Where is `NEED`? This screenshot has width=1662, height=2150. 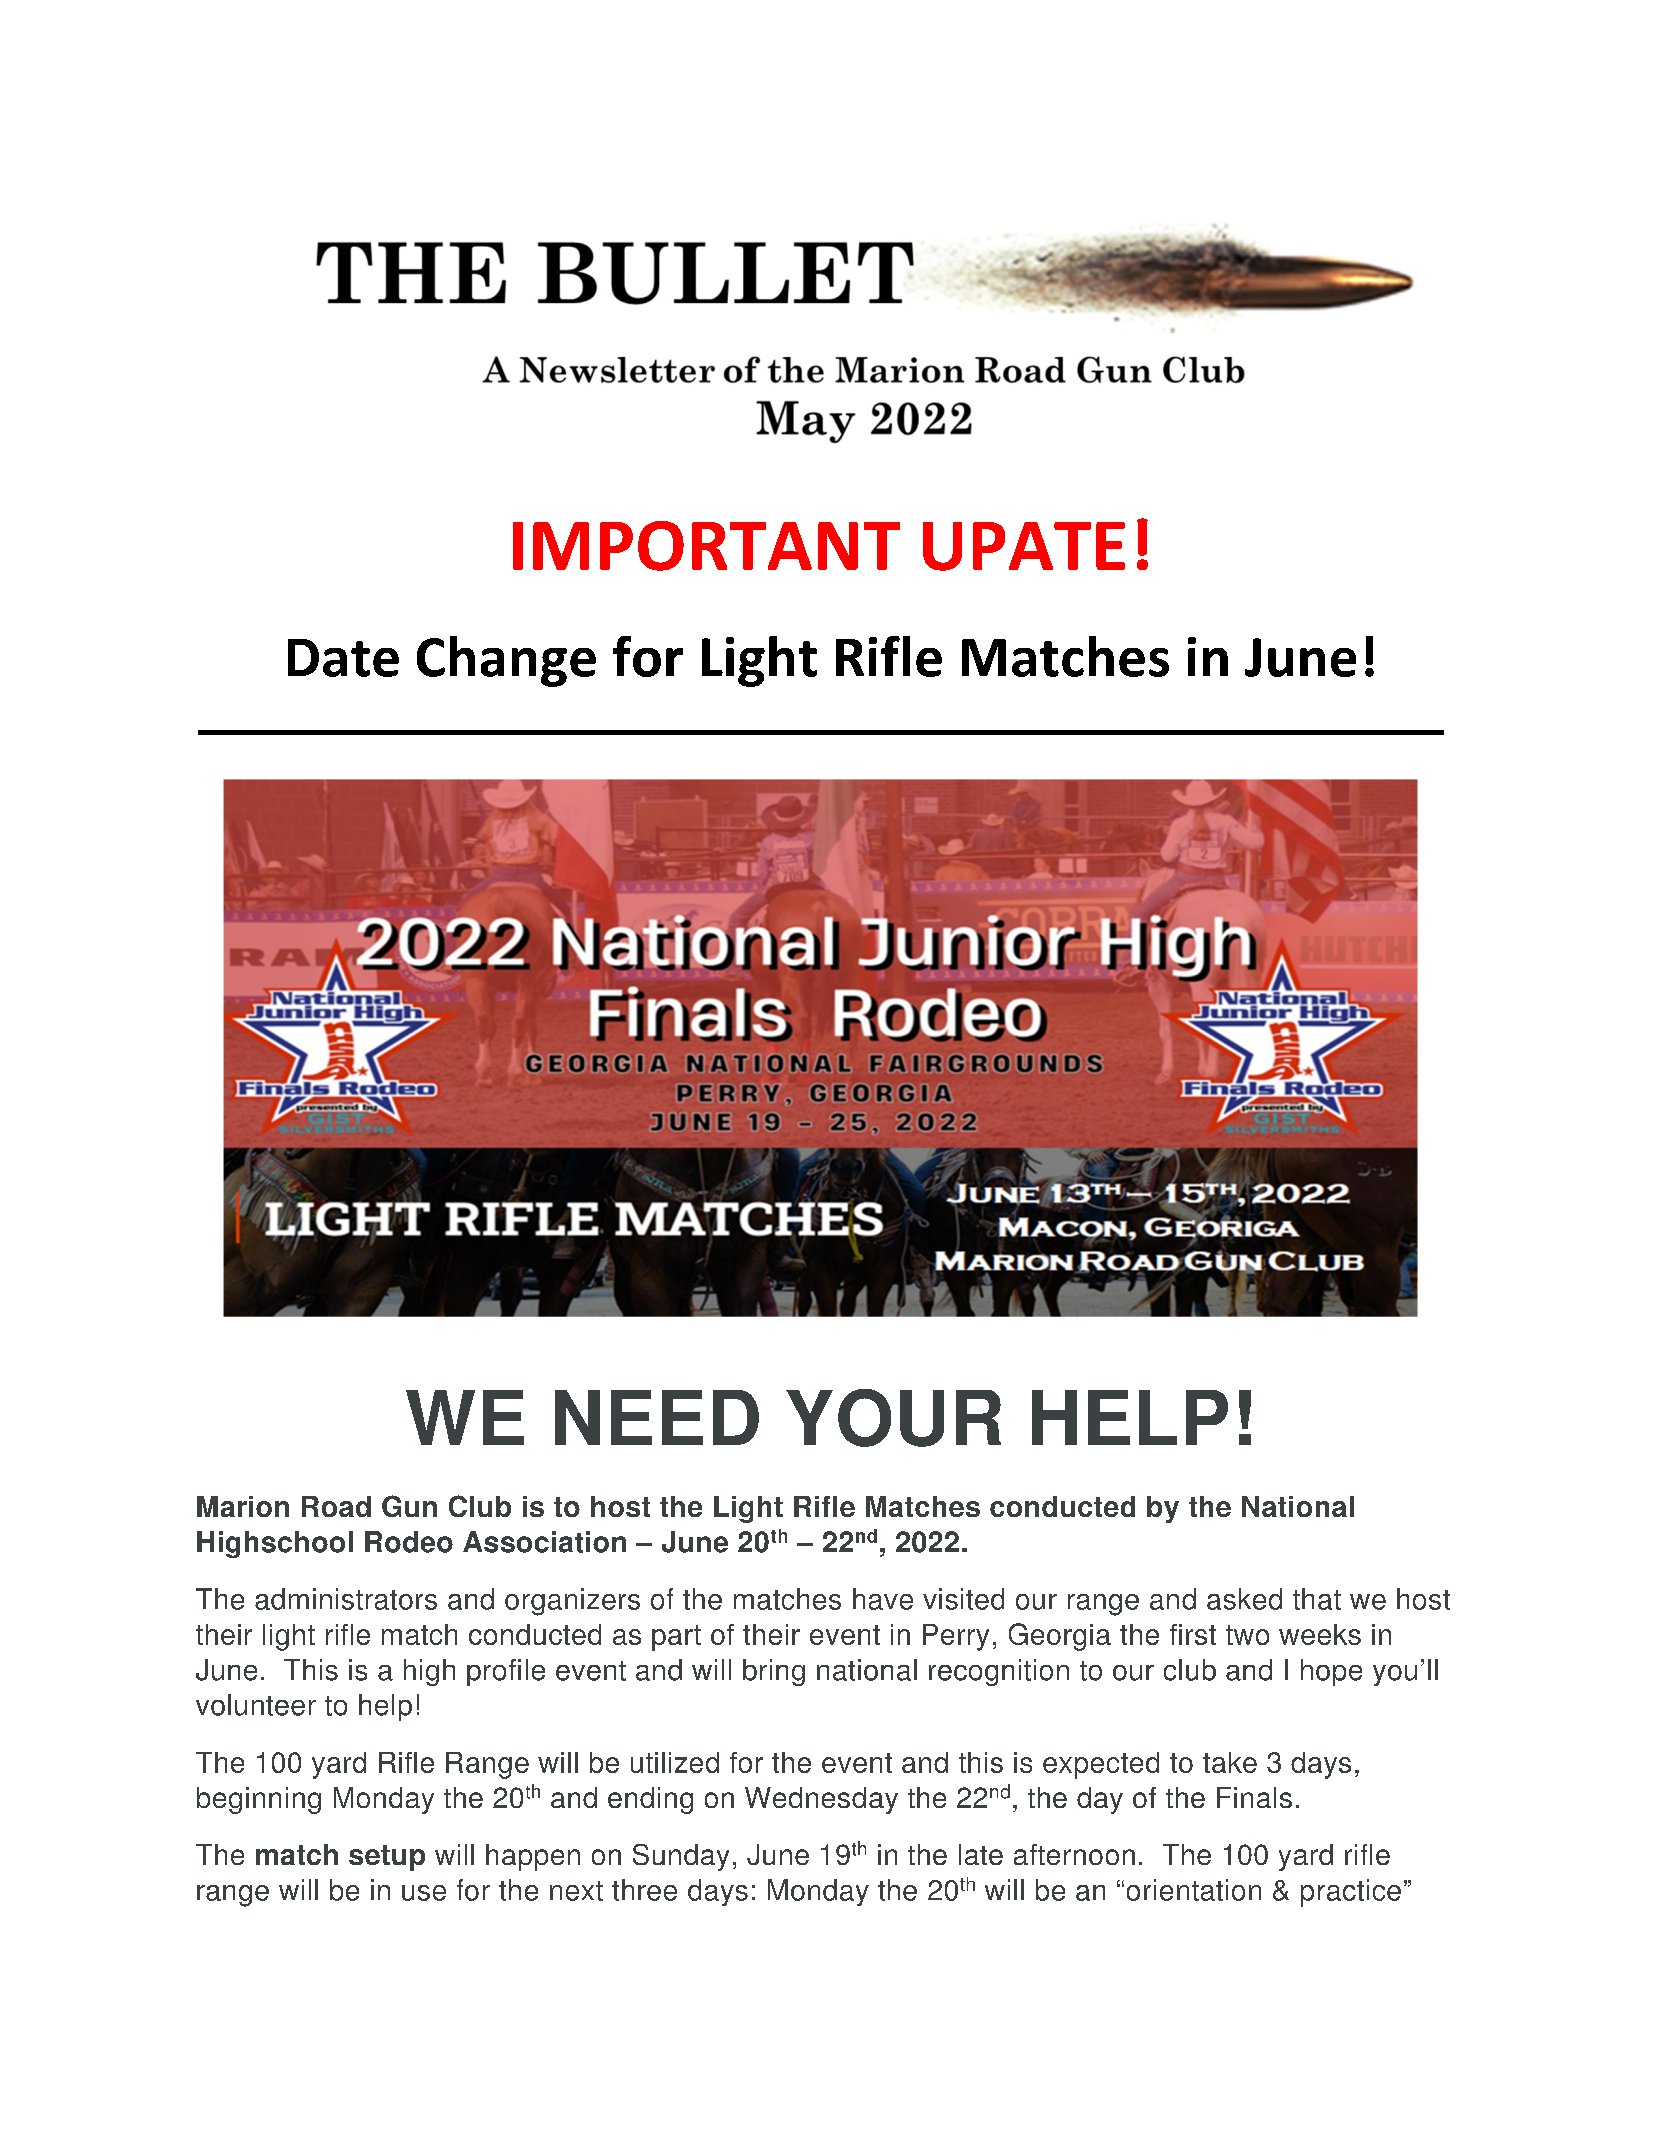
NEED is located at coordinates (657, 1417).
